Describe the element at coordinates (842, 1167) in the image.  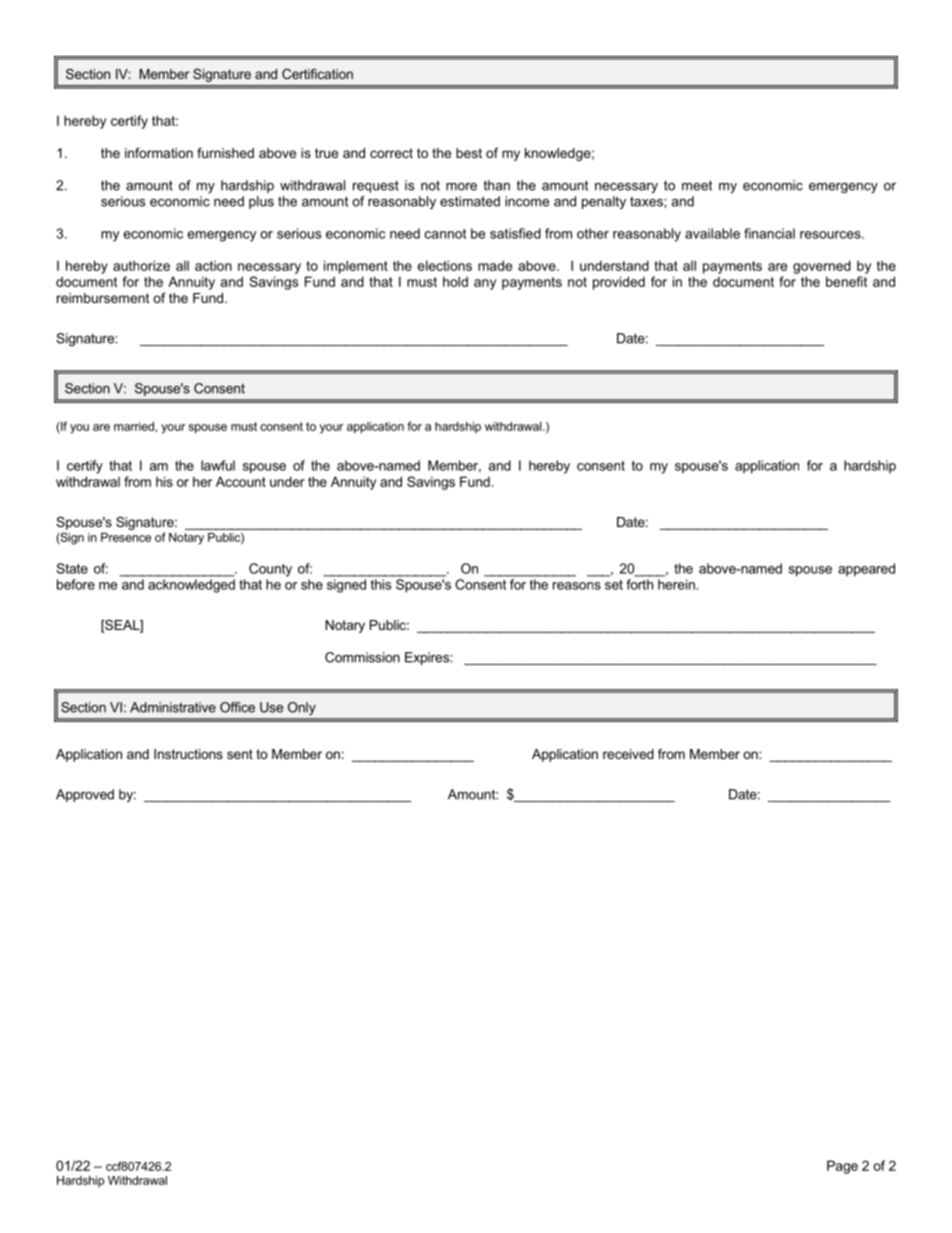
I see `Page` at that location.
